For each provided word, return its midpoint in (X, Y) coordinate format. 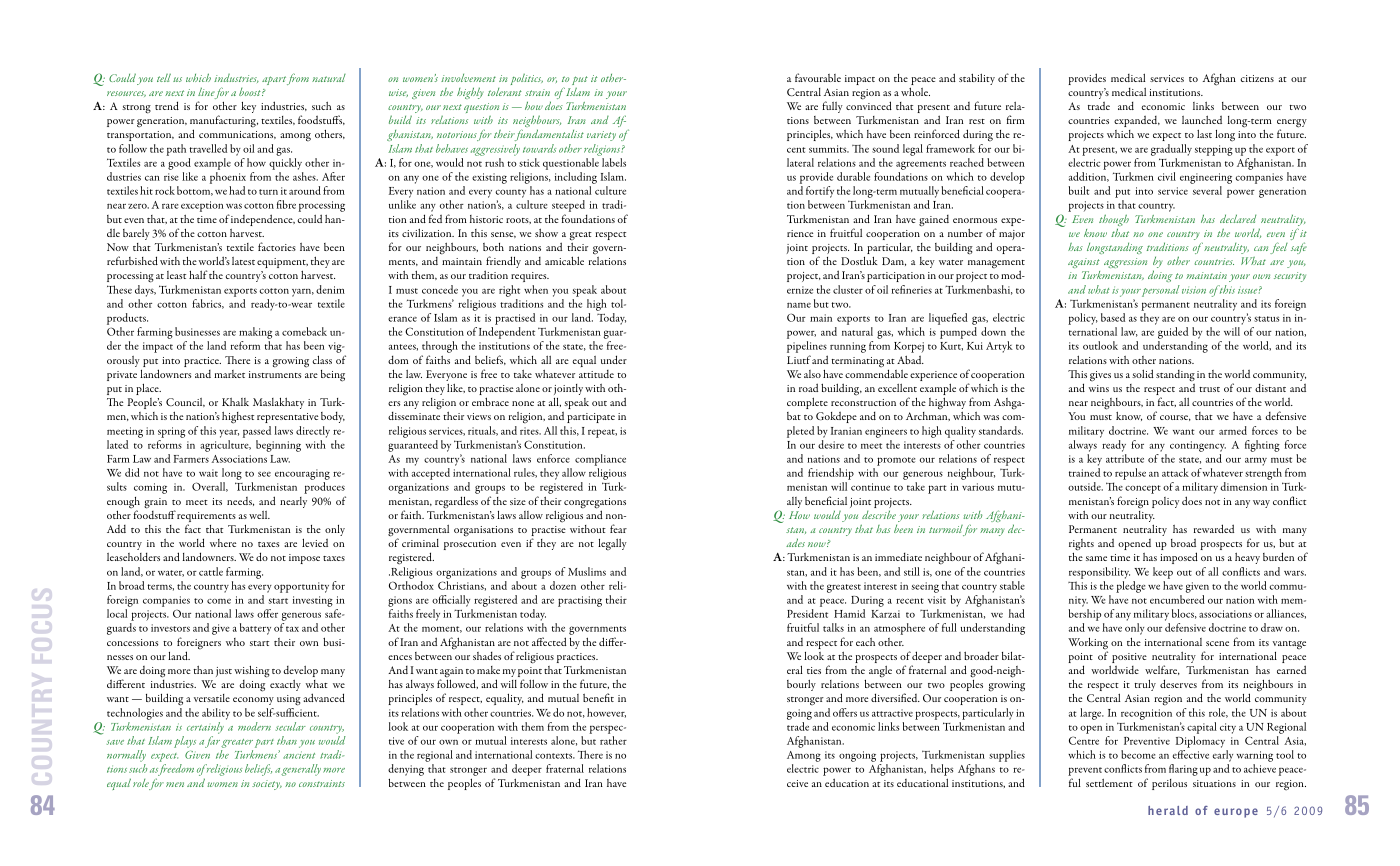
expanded (1137, 121)
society (267, 785)
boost (251, 92)
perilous (1169, 784)
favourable (818, 77)
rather (613, 740)
